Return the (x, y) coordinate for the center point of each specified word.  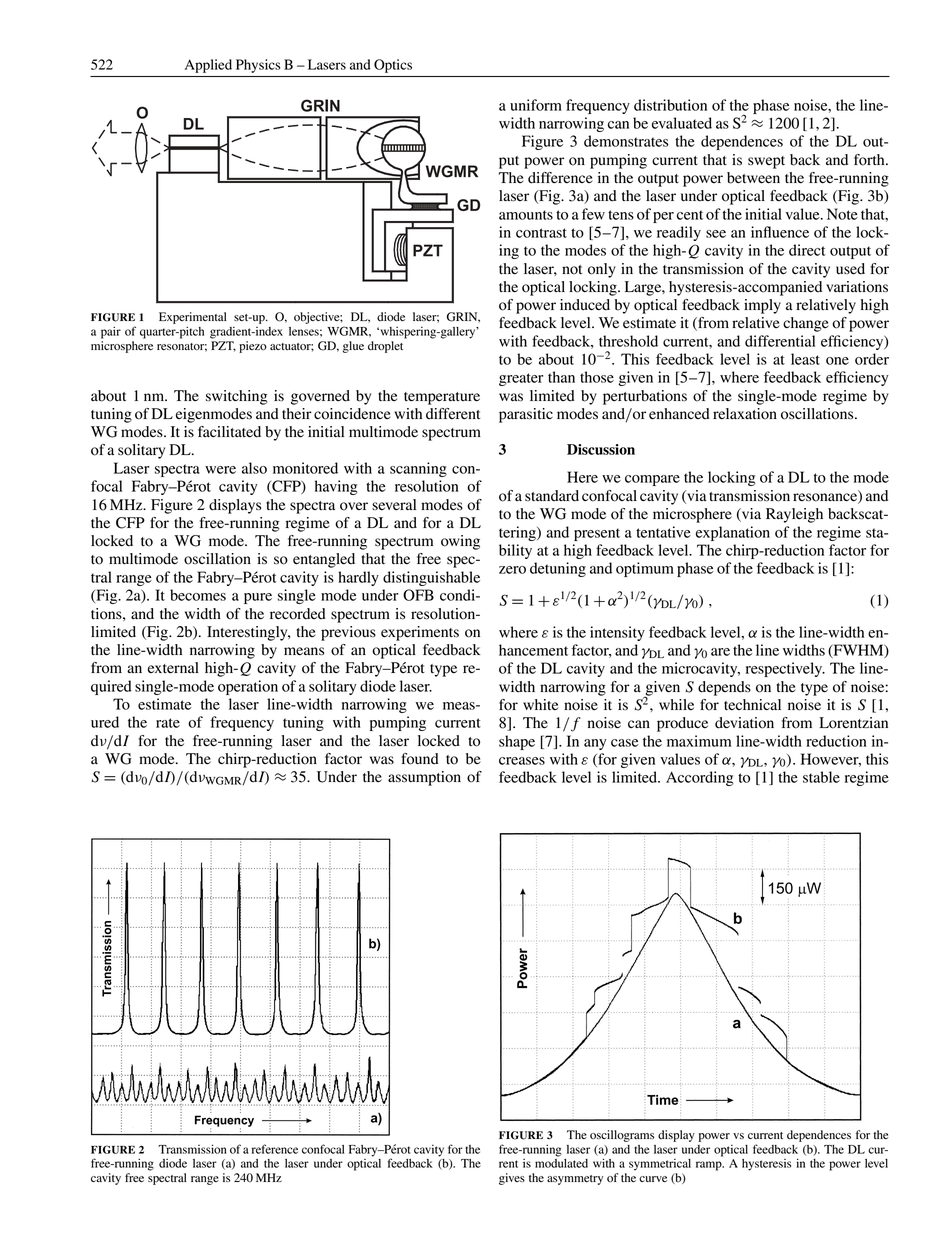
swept (766, 162)
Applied (208, 66)
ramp (710, 1166)
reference (275, 1149)
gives (512, 1179)
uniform (536, 105)
